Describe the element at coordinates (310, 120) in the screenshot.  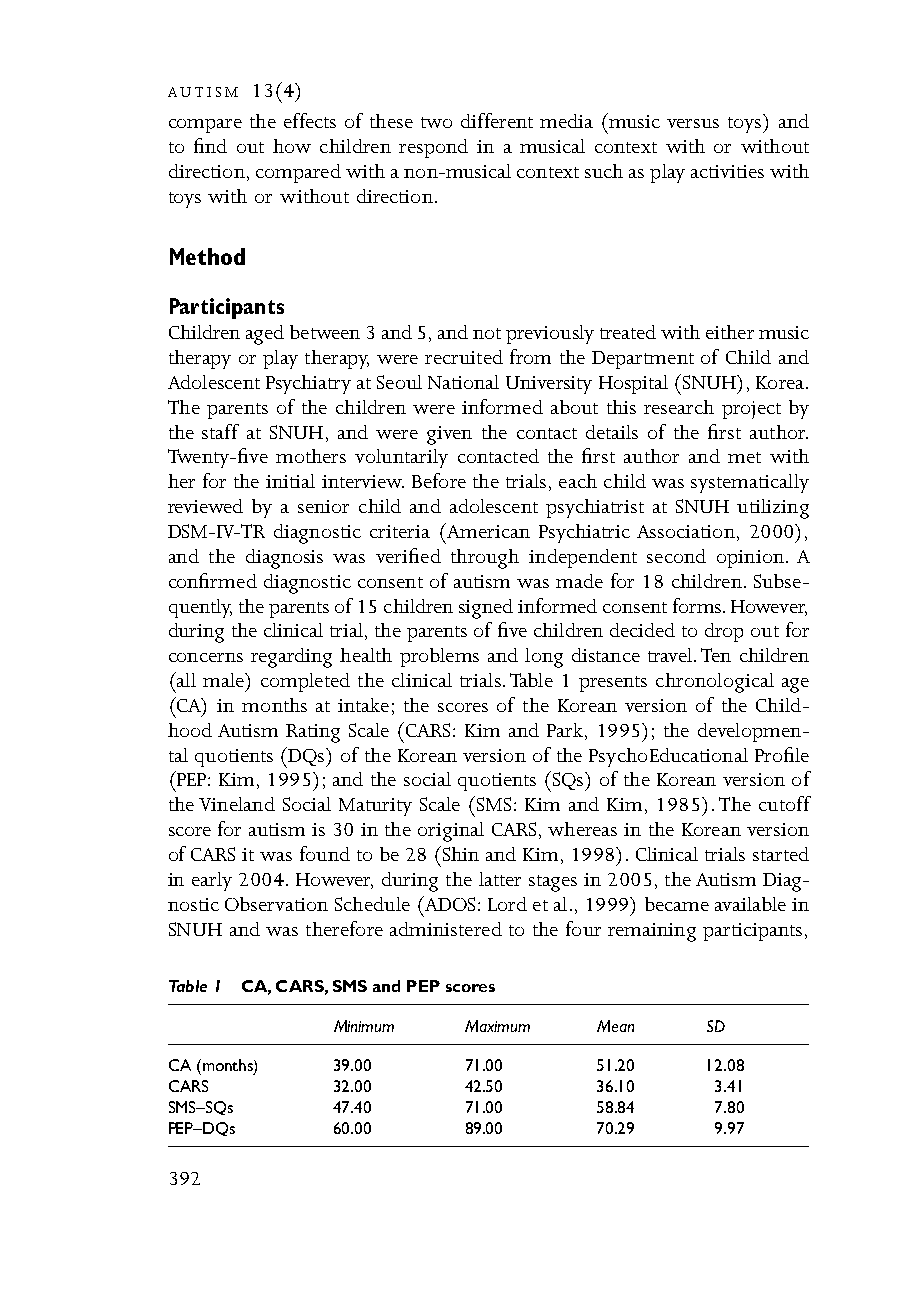
I see `effects` at that location.
